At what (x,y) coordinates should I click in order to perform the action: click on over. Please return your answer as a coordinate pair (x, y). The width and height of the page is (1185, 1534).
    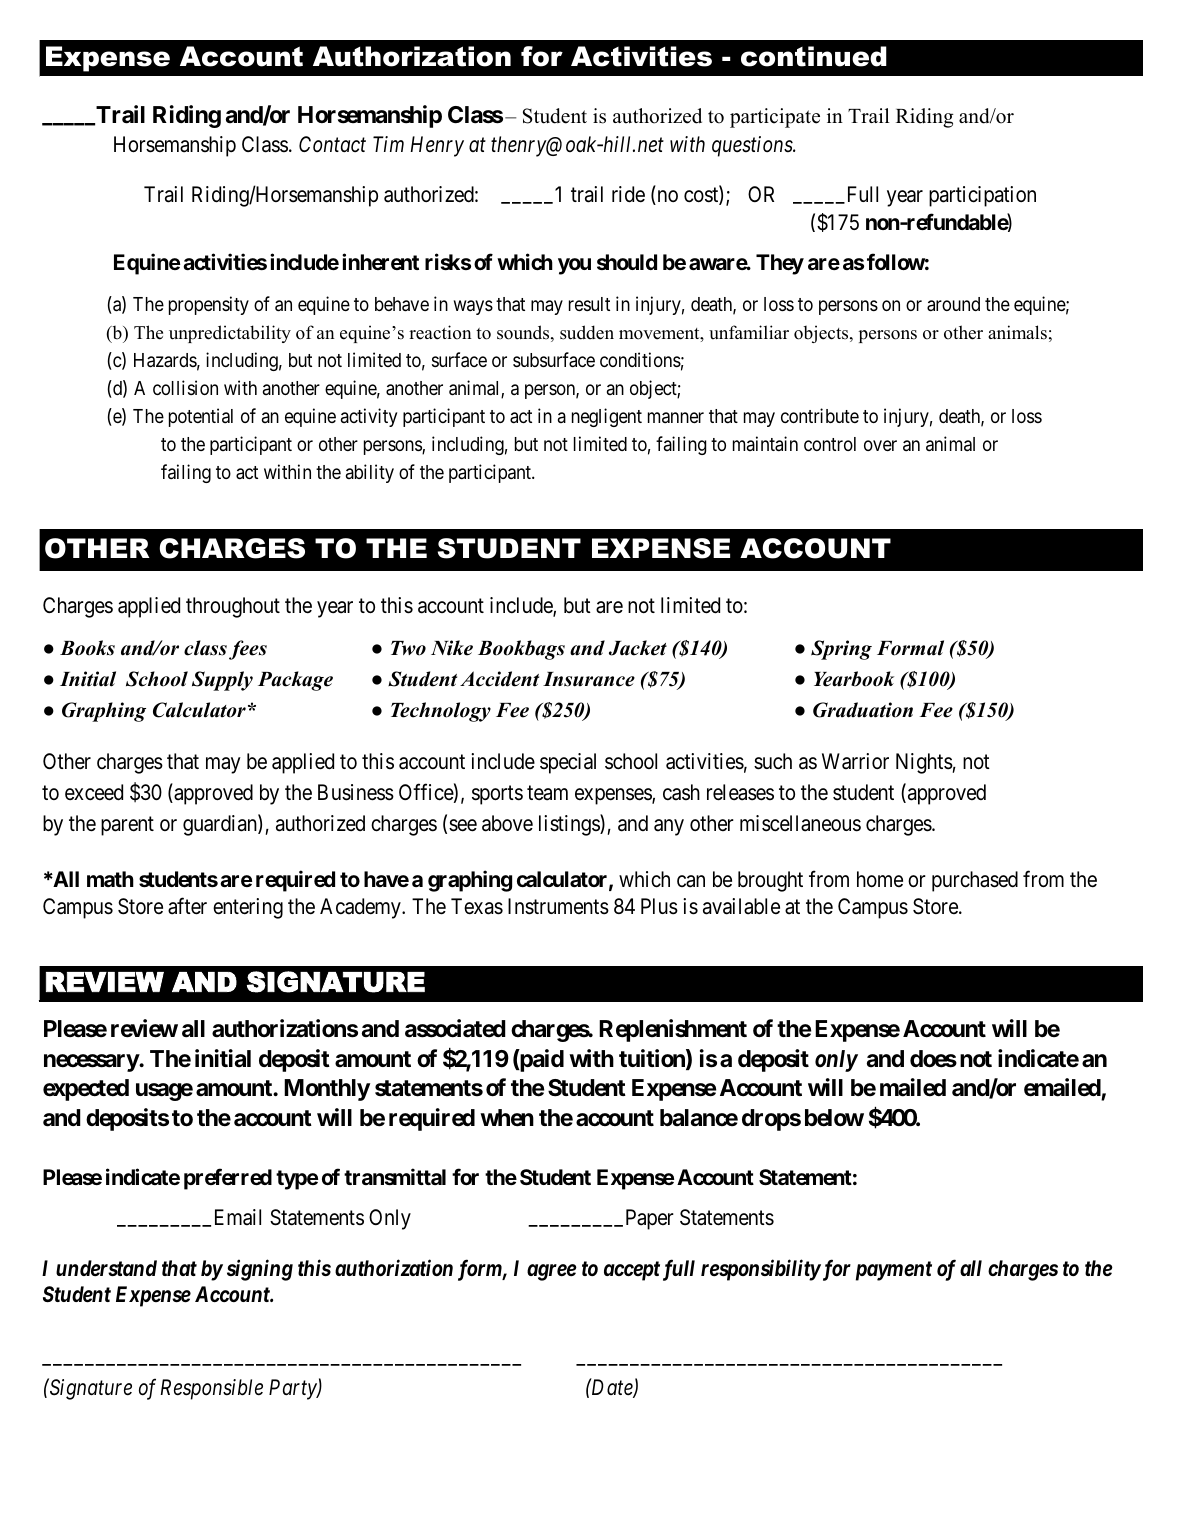
    Looking at the image, I should click on (880, 445).
